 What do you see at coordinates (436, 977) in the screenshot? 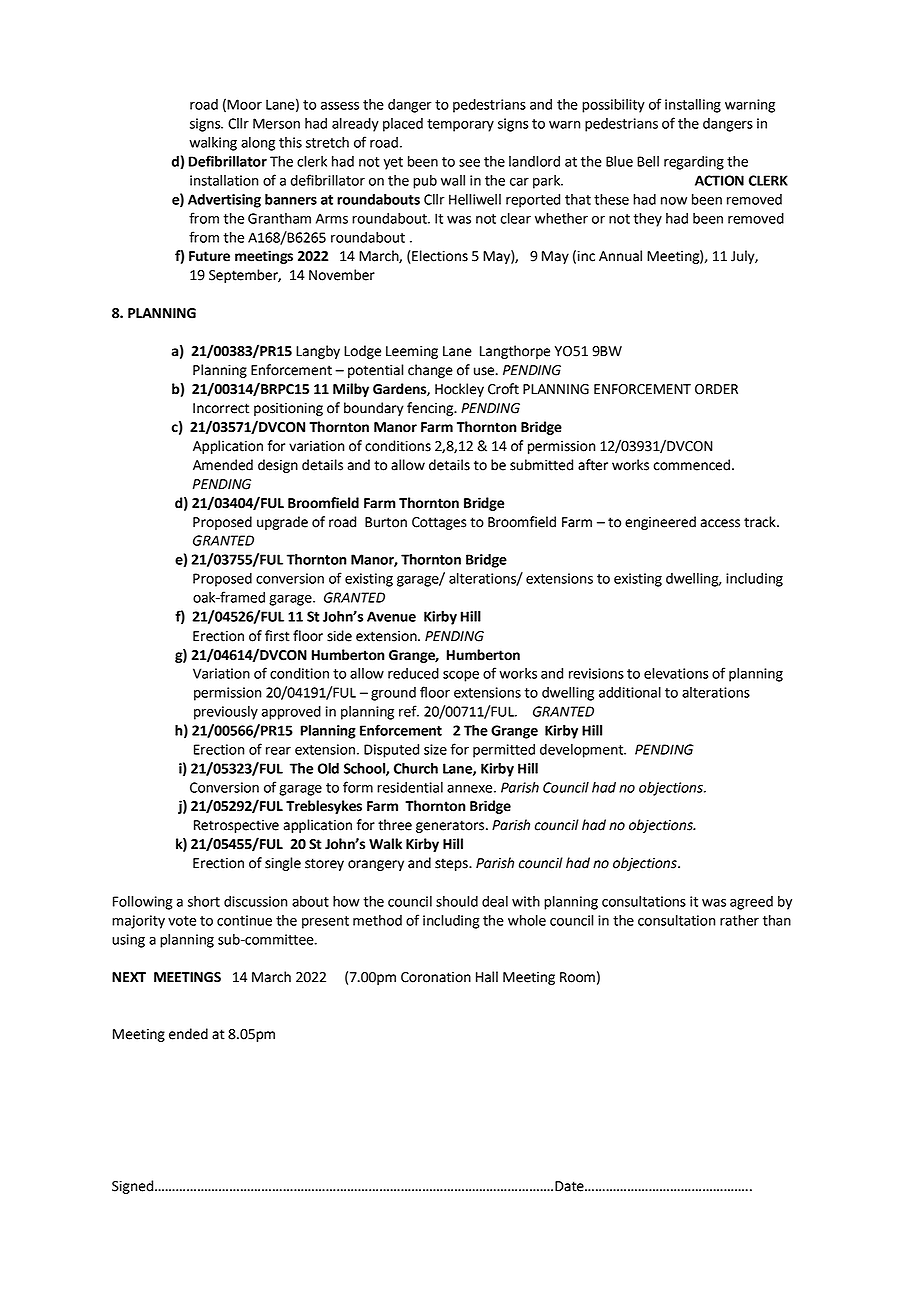
I see `Coronation` at bounding box center [436, 977].
